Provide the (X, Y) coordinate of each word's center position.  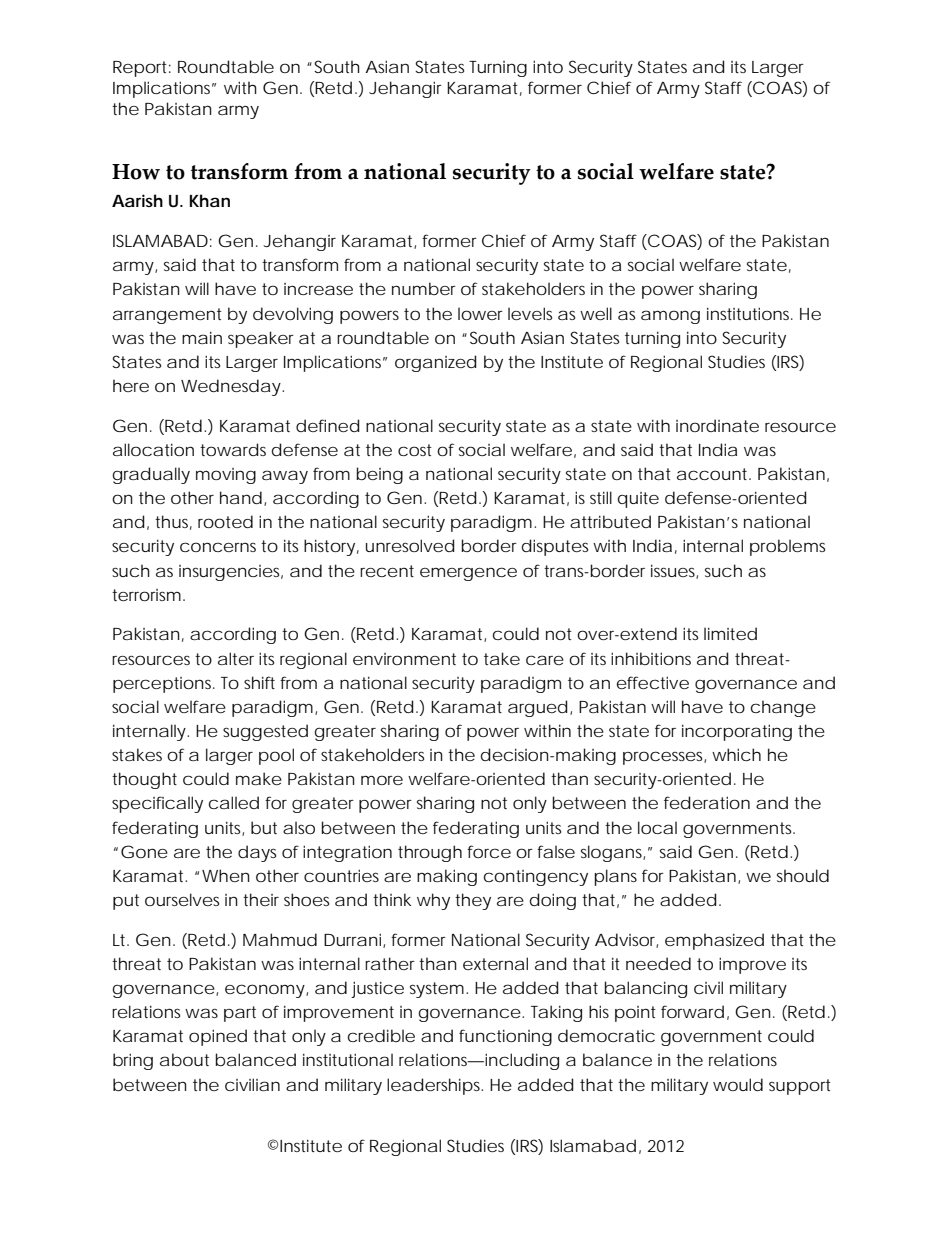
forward (692, 1011)
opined (218, 1037)
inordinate (717, 425)
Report (142, 69)
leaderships (435, 1086)
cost (415, 450)
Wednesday (232, 387)
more (382, 780)
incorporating (737, 732)
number (424, 288)
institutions (750, 313)
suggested (265, 732)
